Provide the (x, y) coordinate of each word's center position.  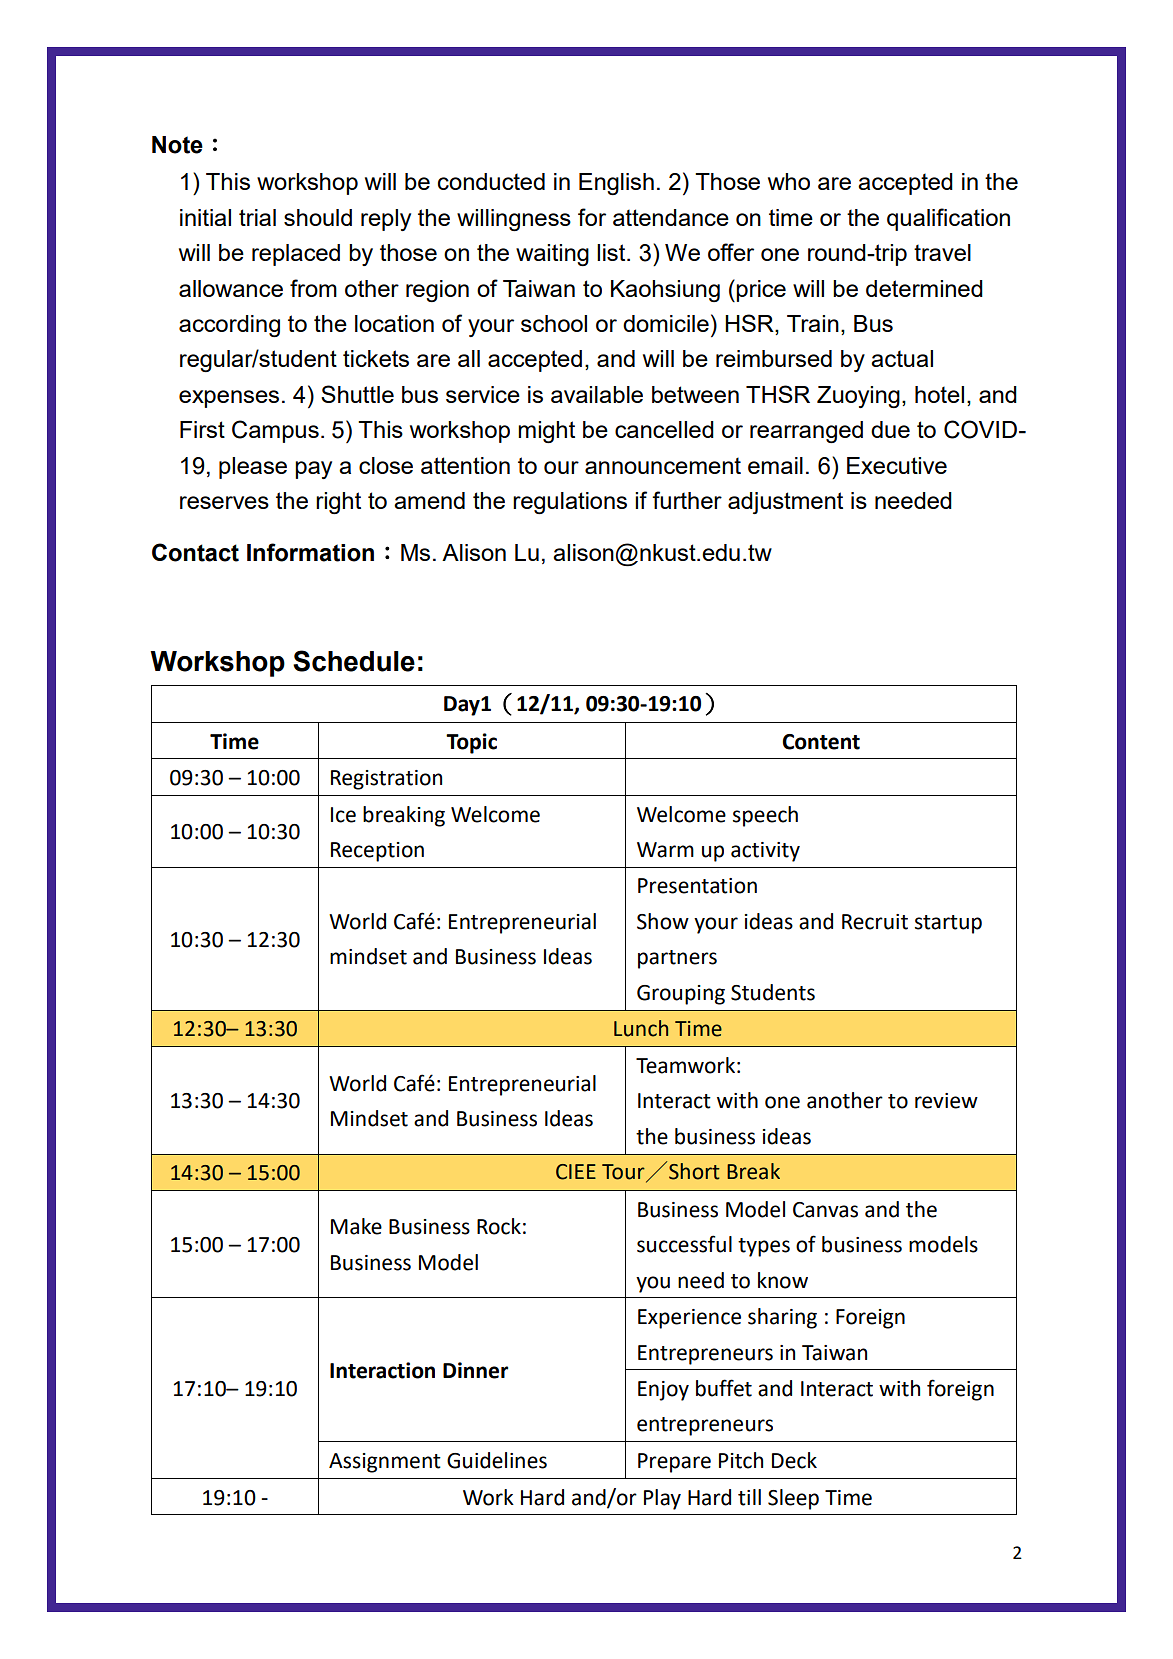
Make (356, 1226)
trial (257, 217)
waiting (552, 255)
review (946, 1101)
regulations (570, 503)
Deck (794, 1460)
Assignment (385, 1463)
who (789, 181)
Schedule (354, 661)
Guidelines (497, 1460)
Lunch (641, 1028)
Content (821, 742)
